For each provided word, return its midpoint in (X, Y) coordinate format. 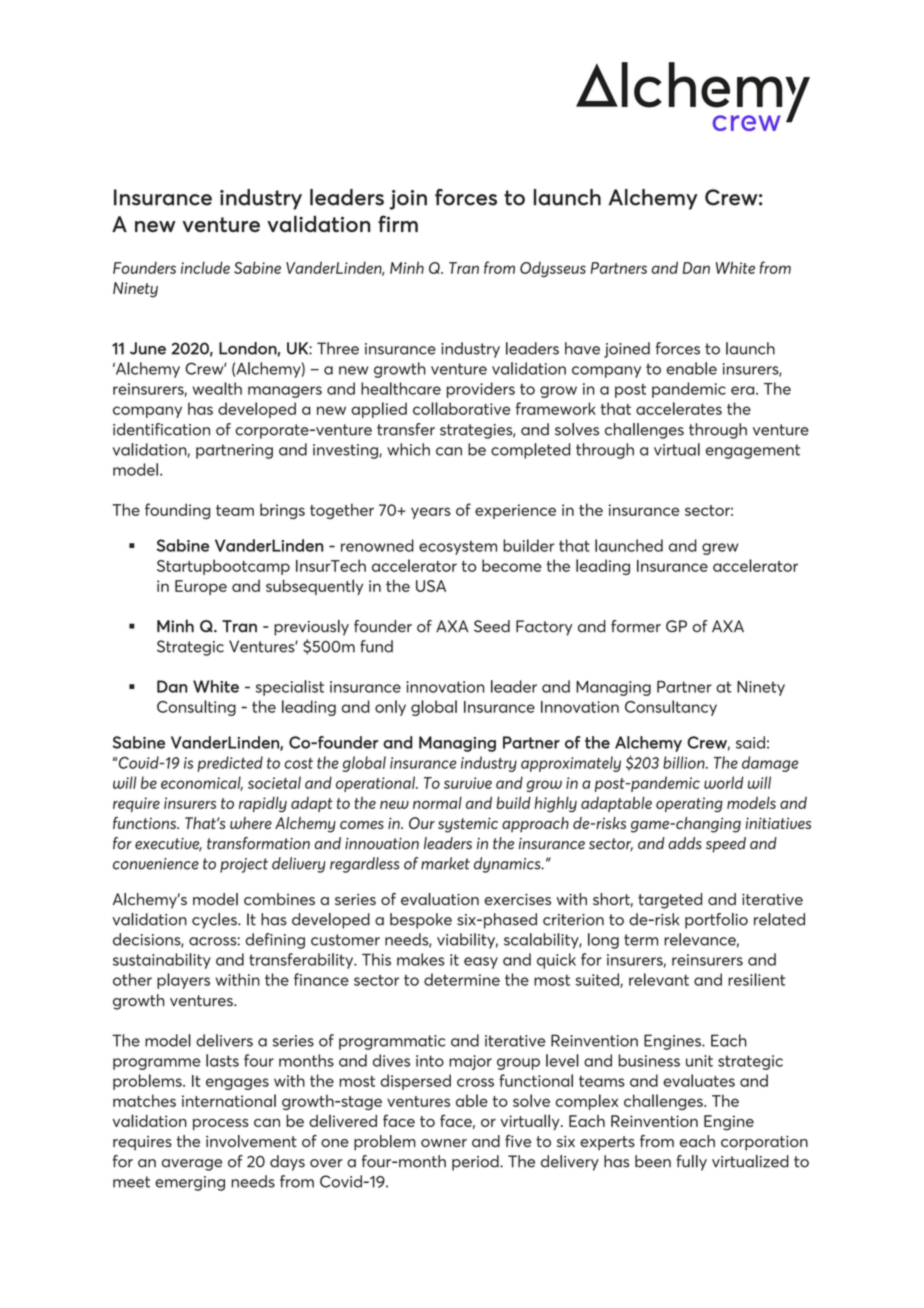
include (205, 267)
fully (691, 1163)
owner (444, 1143)
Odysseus (553, 269)
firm (398, 223)
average (192, 1165)
